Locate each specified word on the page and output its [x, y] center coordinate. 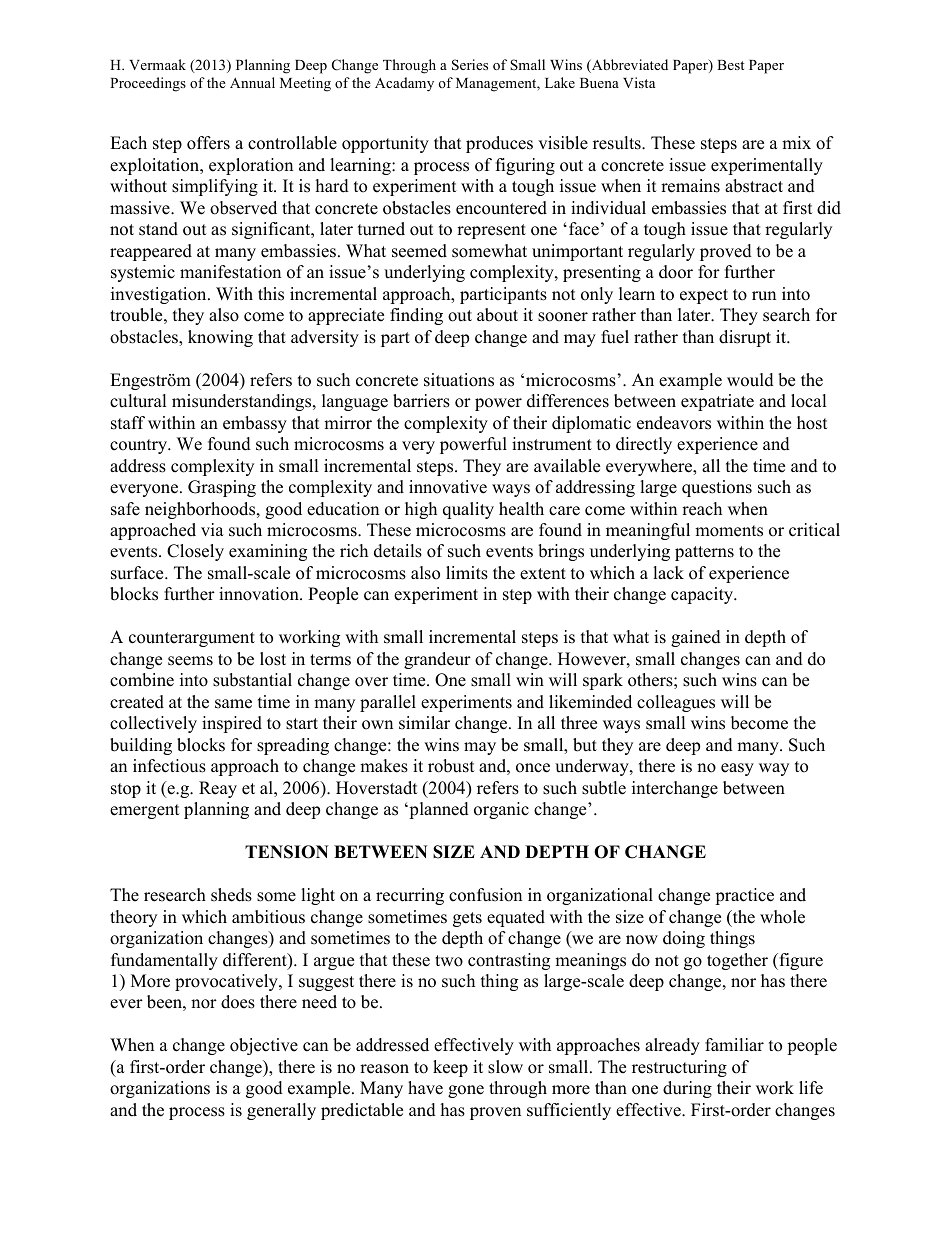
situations [459, 380]
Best [730, 65]
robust [451, 766]
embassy [255, 424]
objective [264, 1046]
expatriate [717, 402]
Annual [252, 82]
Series [470, 65]
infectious [169, 766]
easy [737, 769]
